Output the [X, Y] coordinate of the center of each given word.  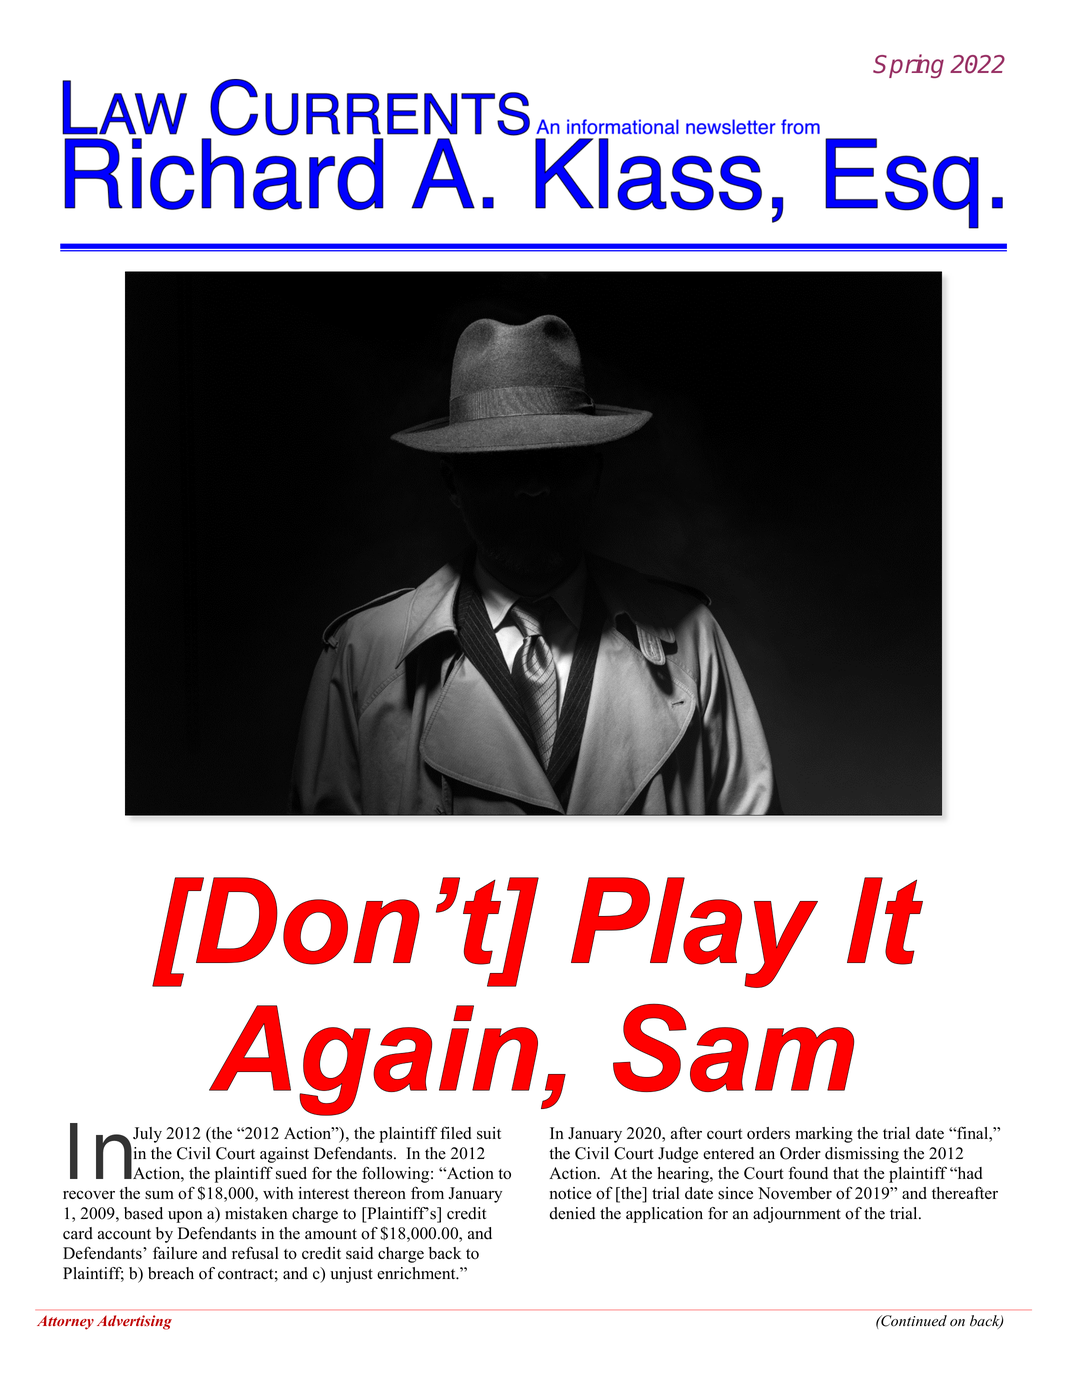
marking [824, 1135]
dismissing [862, 1155]
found [808, 1172]
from [427, 1193]
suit [489, 1133]
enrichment [417, 1273]
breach [171, 1273]
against [284, 1155]
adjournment [797, 1215]
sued [291, 1173]
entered [728, 1153]
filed [456, 1132]
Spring [908, 66]
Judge [678, 1155]
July [147, 1135]
